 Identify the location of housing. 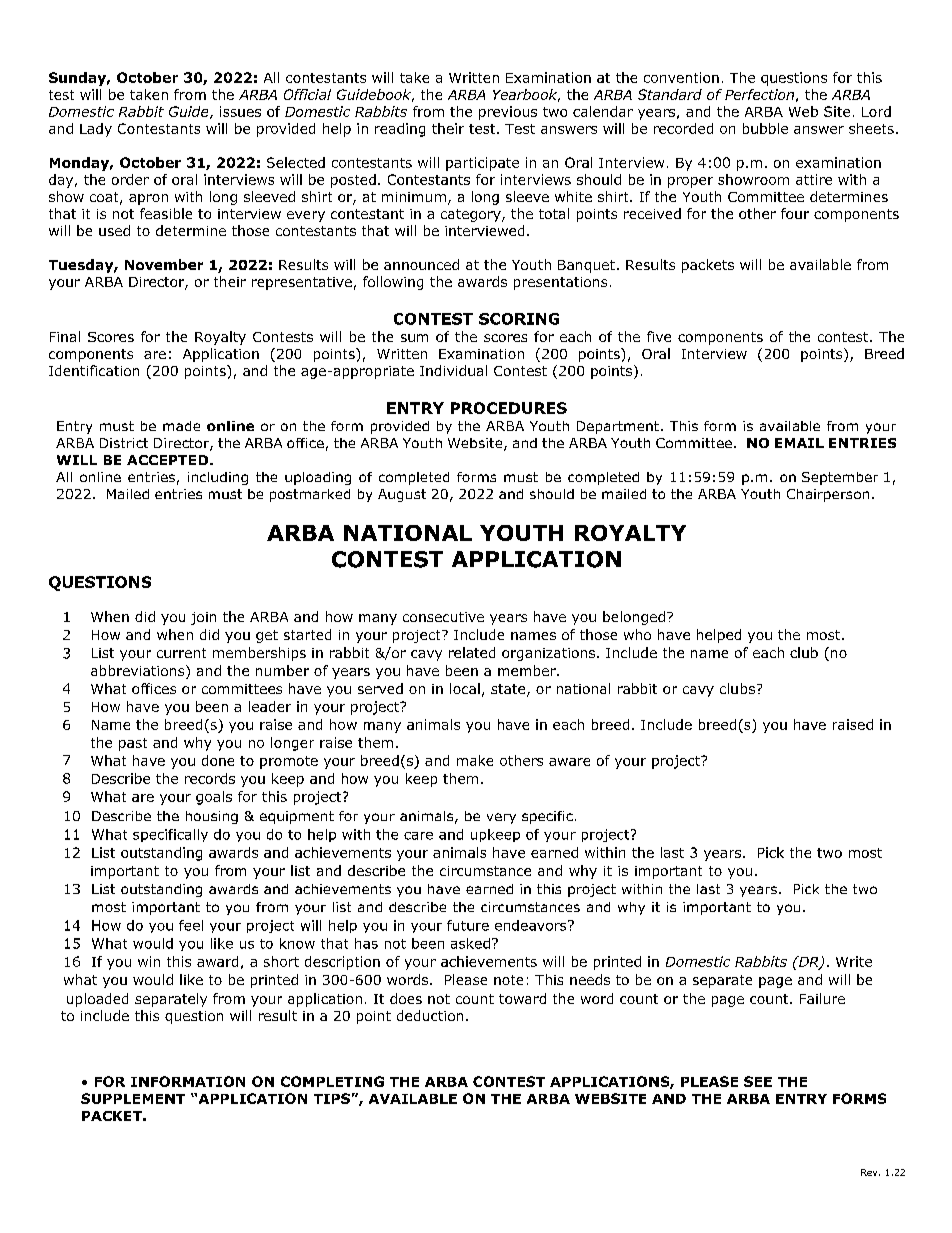
(212, 817).
